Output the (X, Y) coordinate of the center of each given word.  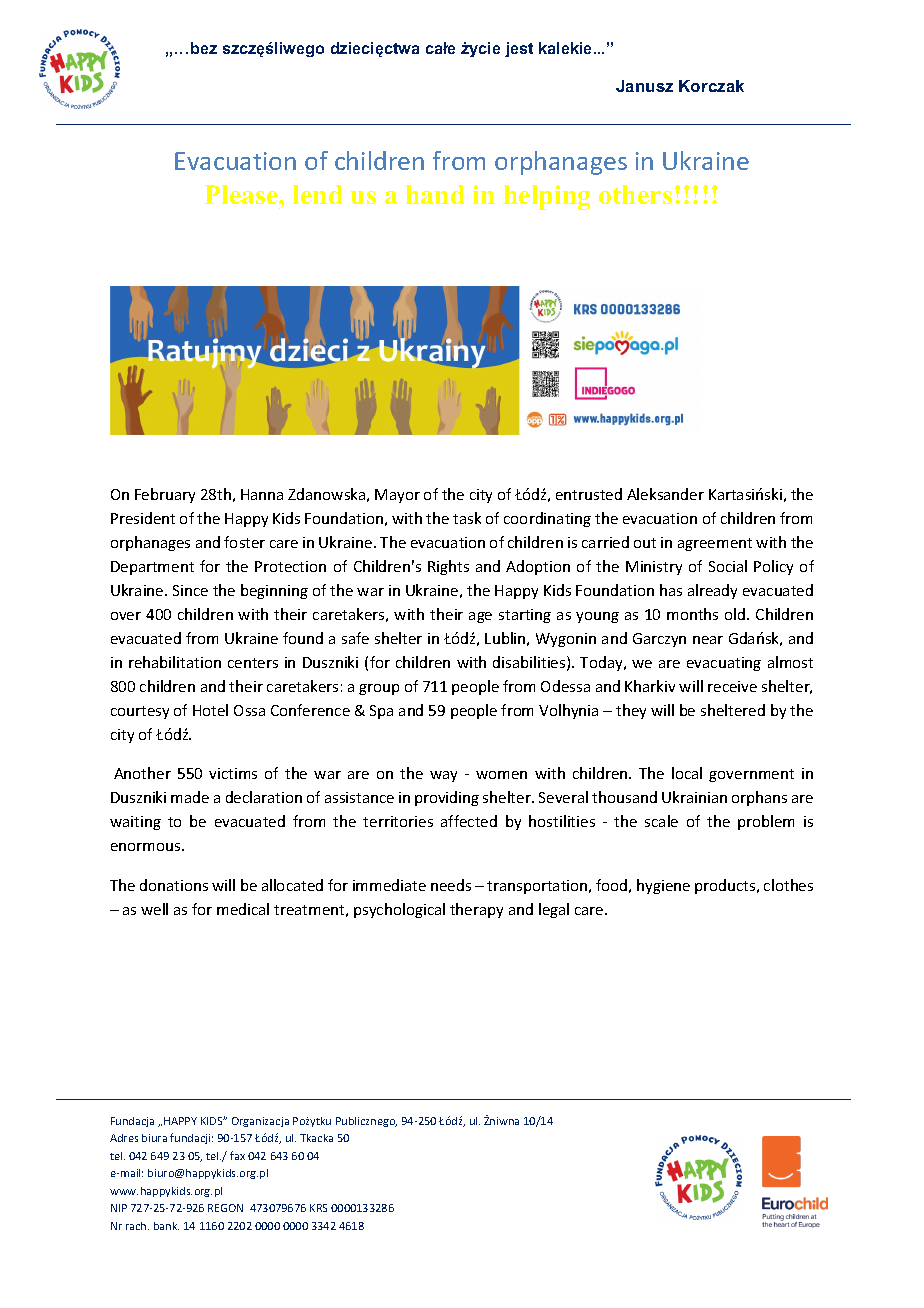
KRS (318, 1208)
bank (166, 1226)
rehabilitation (175, 662)
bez (204, 48)
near (708, 640)
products (726, 886)
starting (525, 616)
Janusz (644, 86)
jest (519, 49)
